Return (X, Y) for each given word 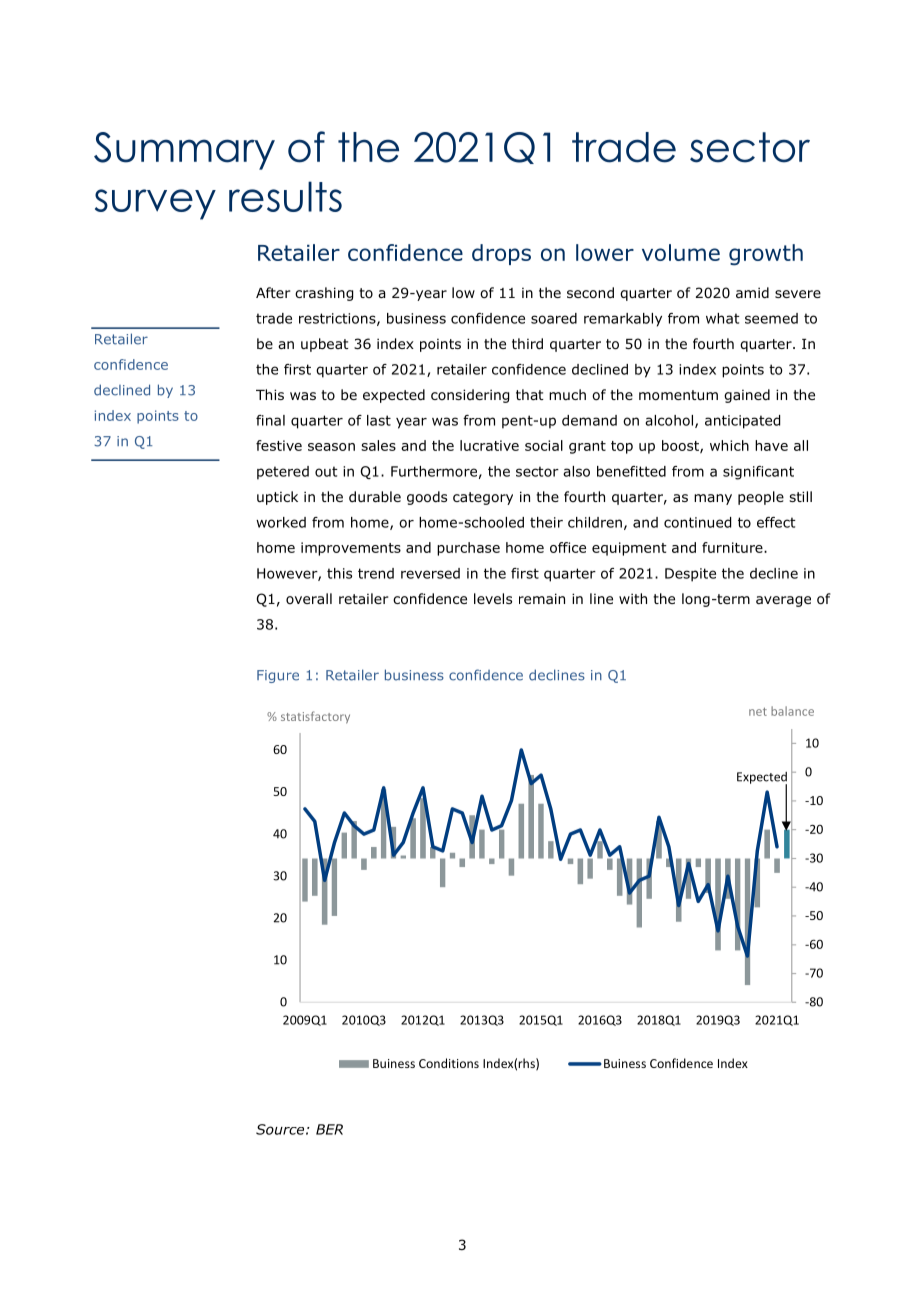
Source (280, 1129)
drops (501, 254)
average (783, 601)
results (285, 196)
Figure (278, 676)
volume (681, 252)
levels (493, 598)
